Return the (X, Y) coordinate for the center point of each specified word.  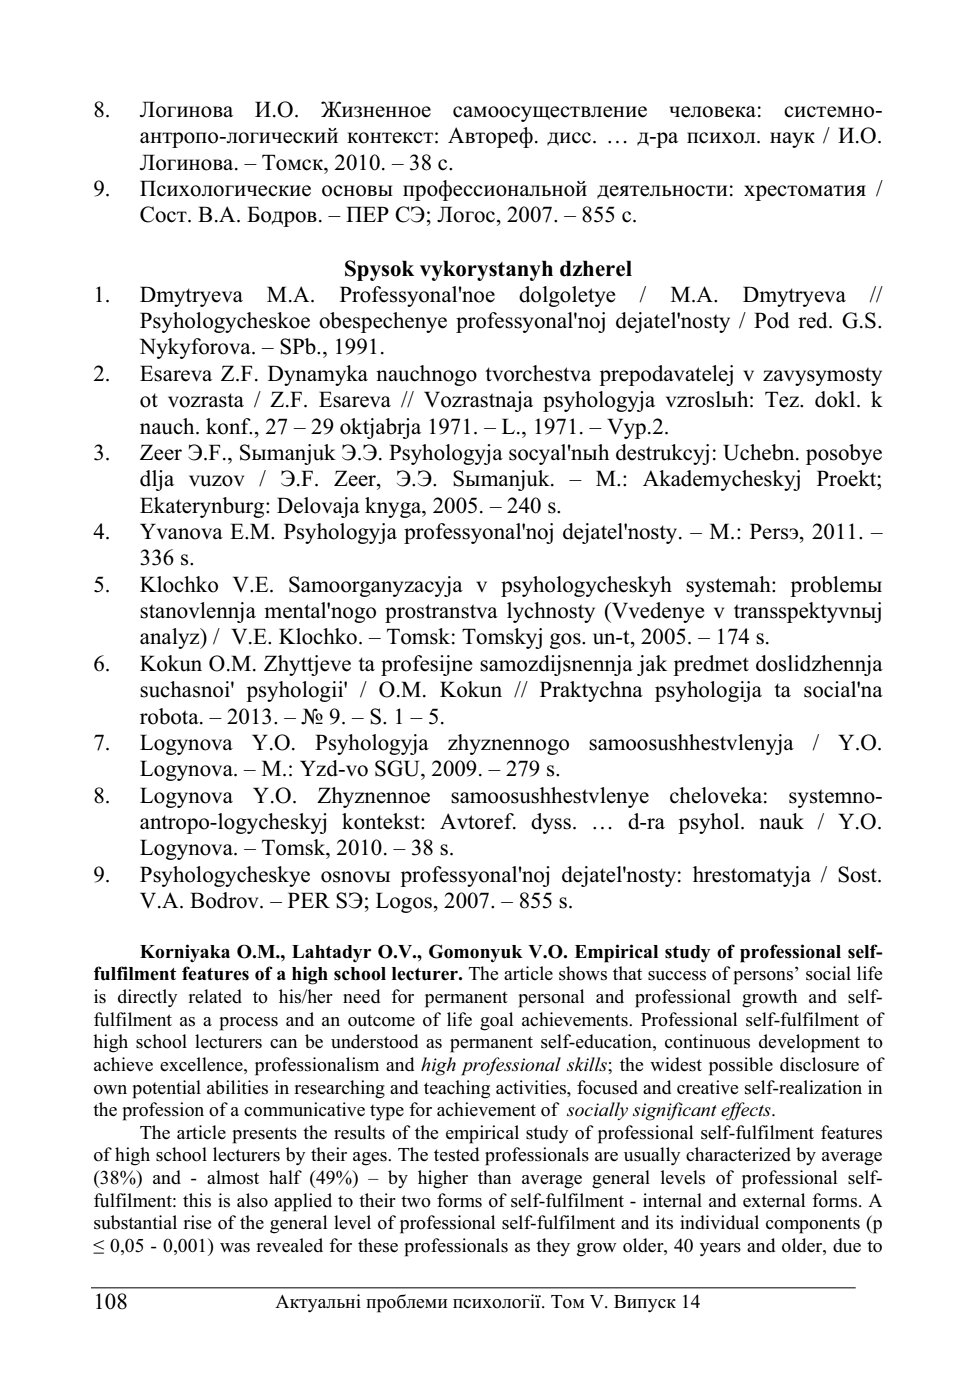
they (553, 1247)
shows (583, 973)
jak (652, 665)
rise (197, 1222)
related (215, 996)
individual (719, 1222)
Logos (404, 902)
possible (741, 1066)
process (248, 1024)
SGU (398, 768)
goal (496, 1021)
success (677, 976)
